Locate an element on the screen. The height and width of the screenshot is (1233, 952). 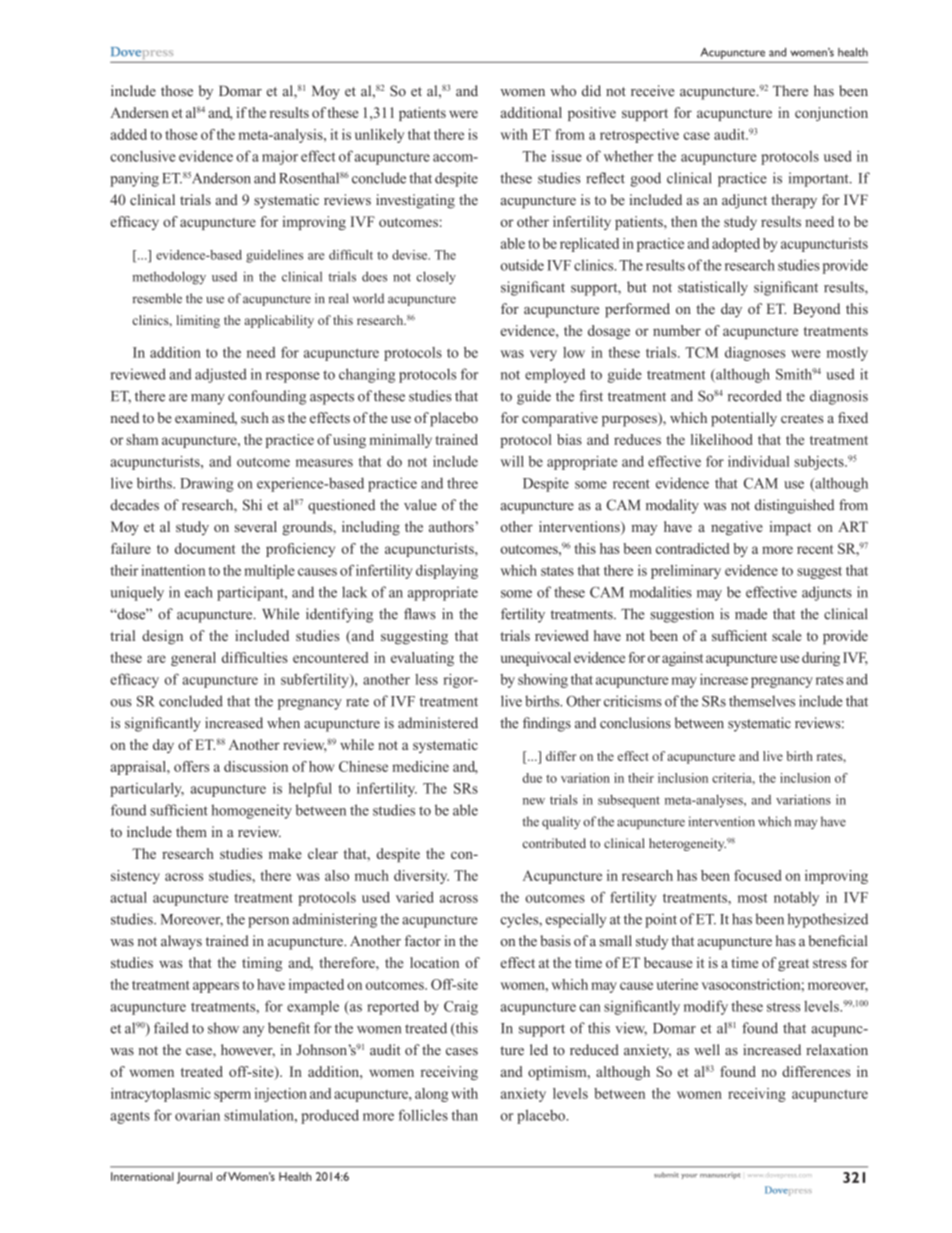
ovarian is located at coordinates (197, 1115).
